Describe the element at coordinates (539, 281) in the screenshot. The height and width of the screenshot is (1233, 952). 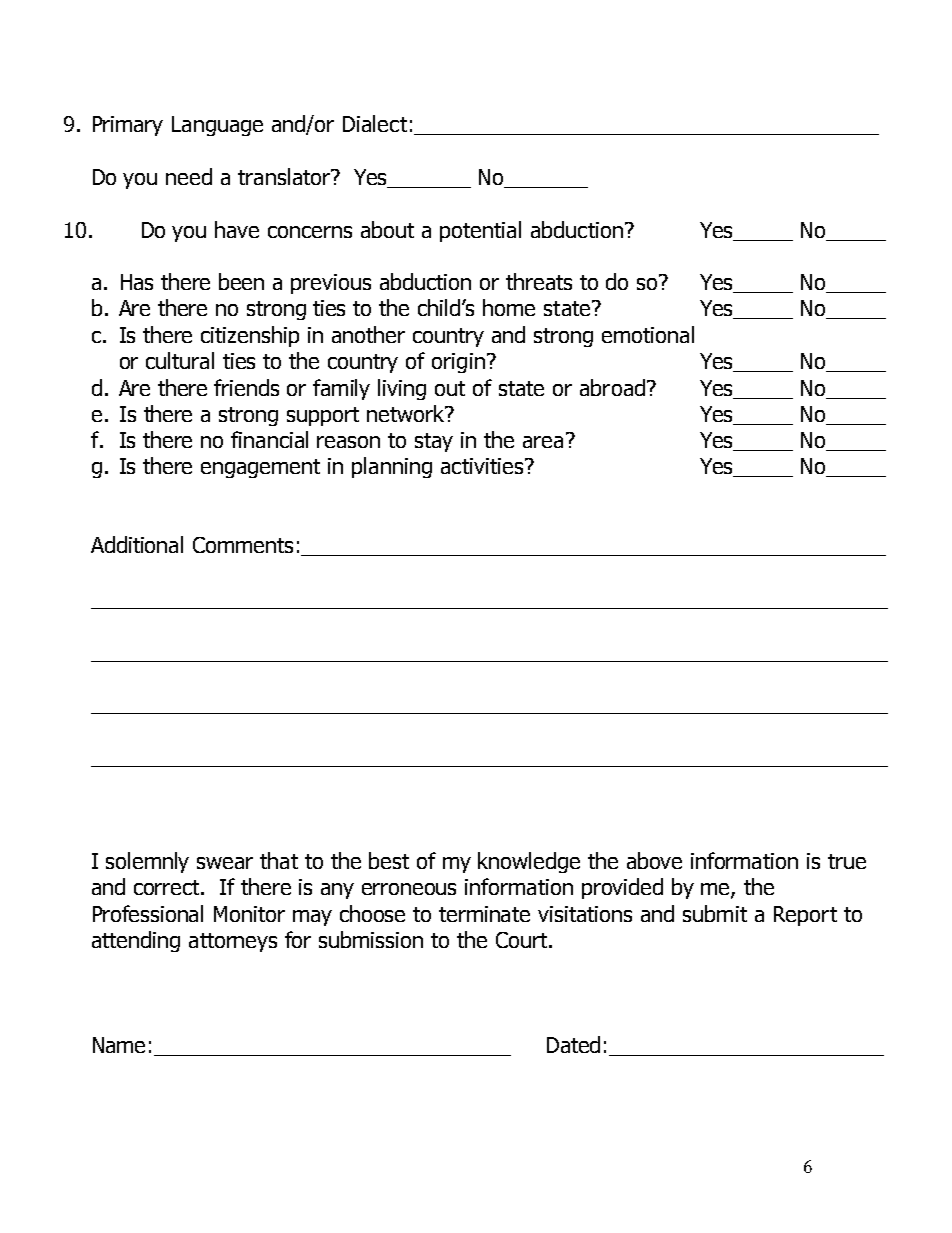
I see `threats` at that location.
